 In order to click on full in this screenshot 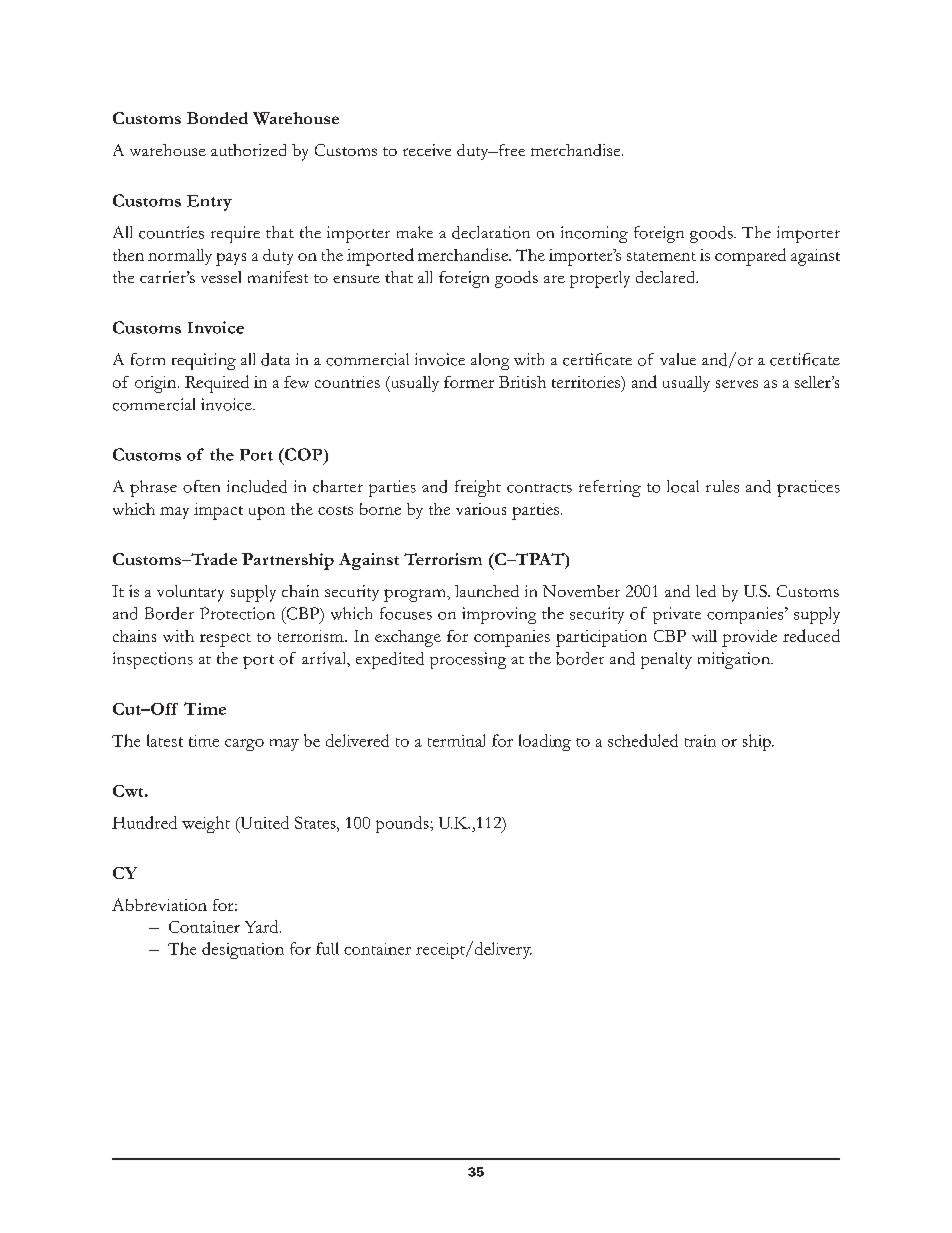, I will do `click(327, 948)`.
